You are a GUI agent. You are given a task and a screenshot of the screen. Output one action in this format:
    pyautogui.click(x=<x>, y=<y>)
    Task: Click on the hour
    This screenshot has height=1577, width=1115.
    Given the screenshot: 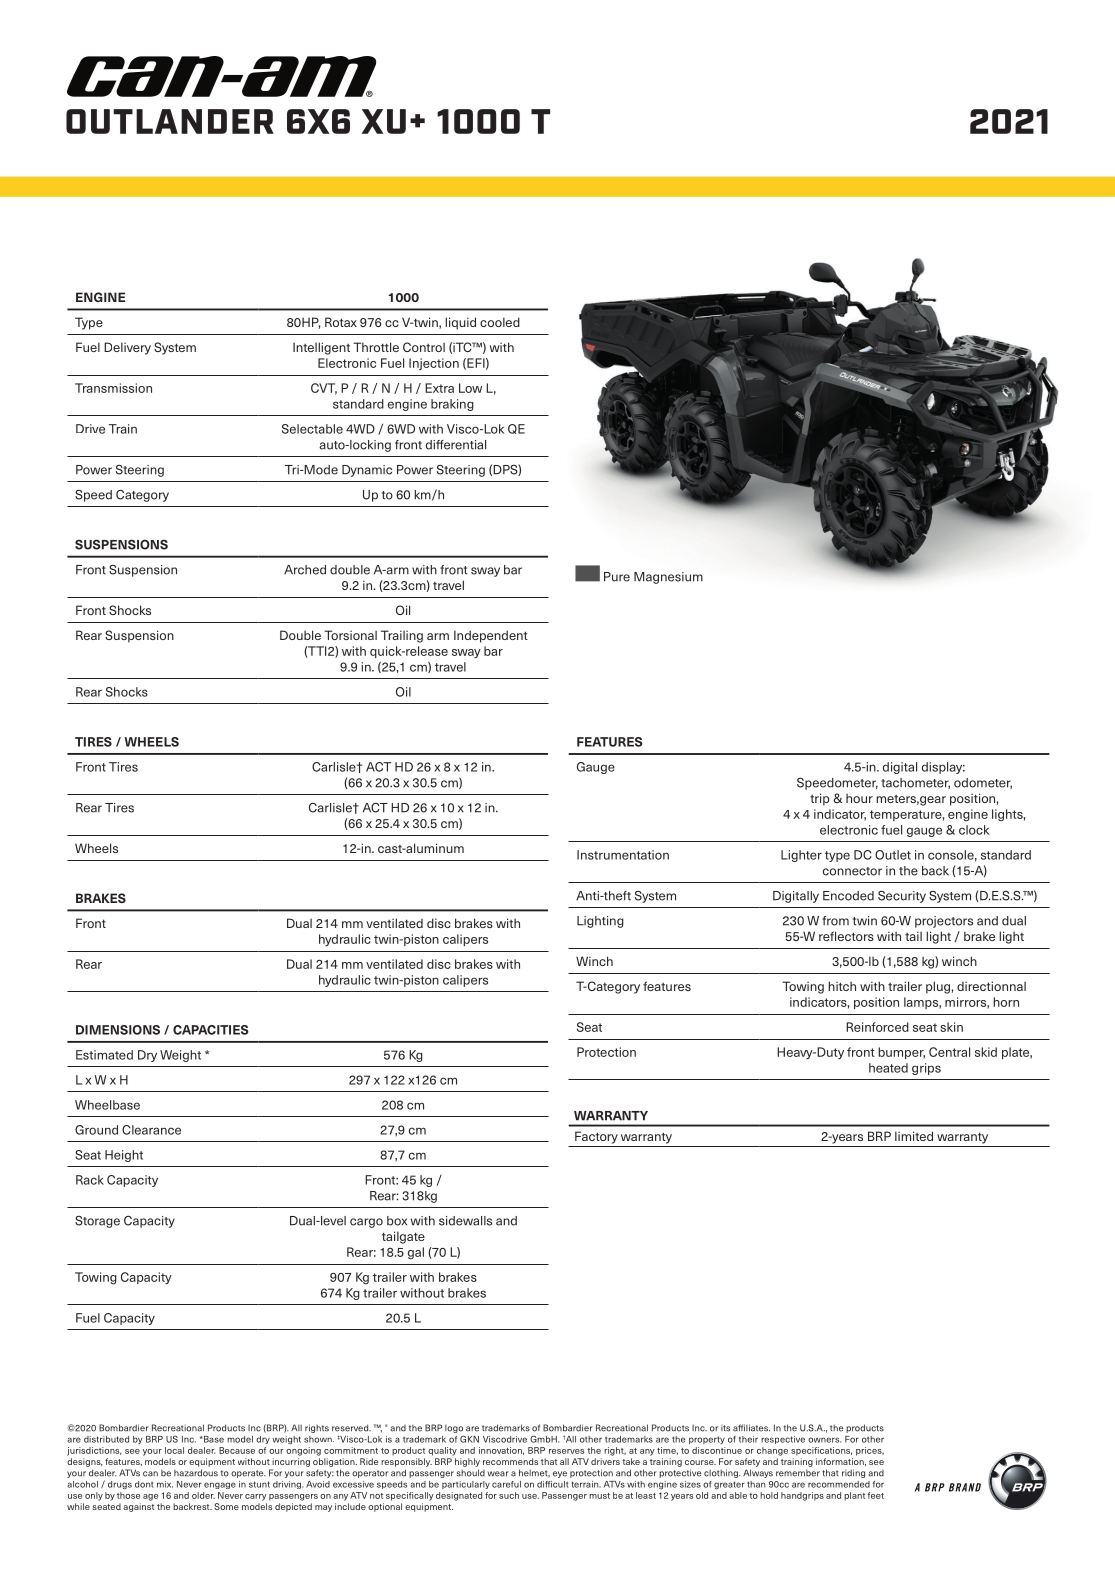 What is the action you would take?
    pyautogui.click(x=859, y=798)
